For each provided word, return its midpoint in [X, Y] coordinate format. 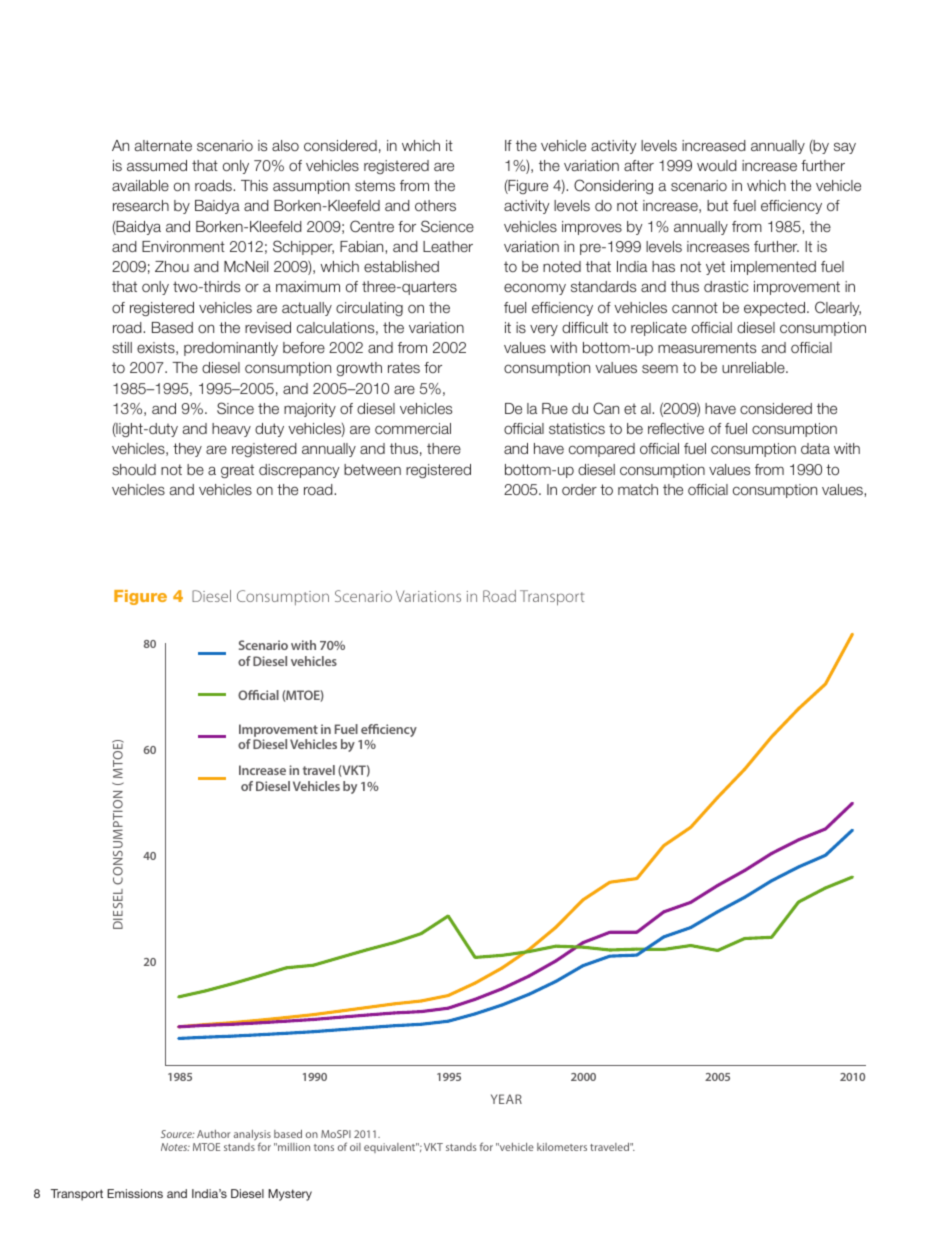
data [815, 448]
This [254, 185]
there [444, 448]
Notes [175, 1147]
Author [214, 1134]
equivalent [390, 1148]
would [717, 165]
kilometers [562, 1147]
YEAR [506, 1099]
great [237, 471]
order [579, 489]
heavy [231, 430]
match [638, 489]
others [435, 205]
